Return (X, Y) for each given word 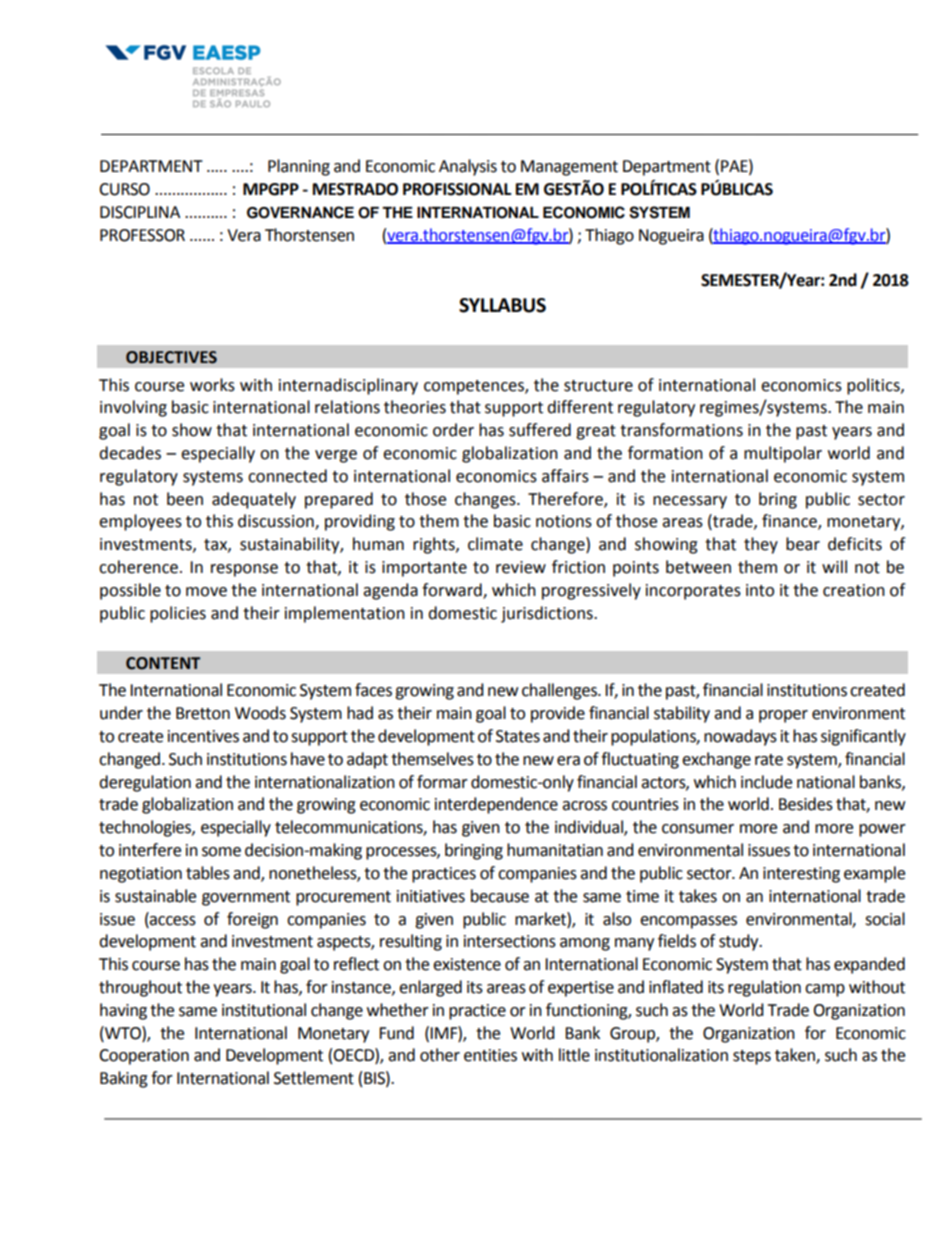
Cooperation (144, 1057)
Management (569, 168)
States (518, 736)
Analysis (468, 167)
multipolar (783, 454)
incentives (203, 736)
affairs (565, 476)
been (185, 499)
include (766, 782)
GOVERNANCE (300, 212)
